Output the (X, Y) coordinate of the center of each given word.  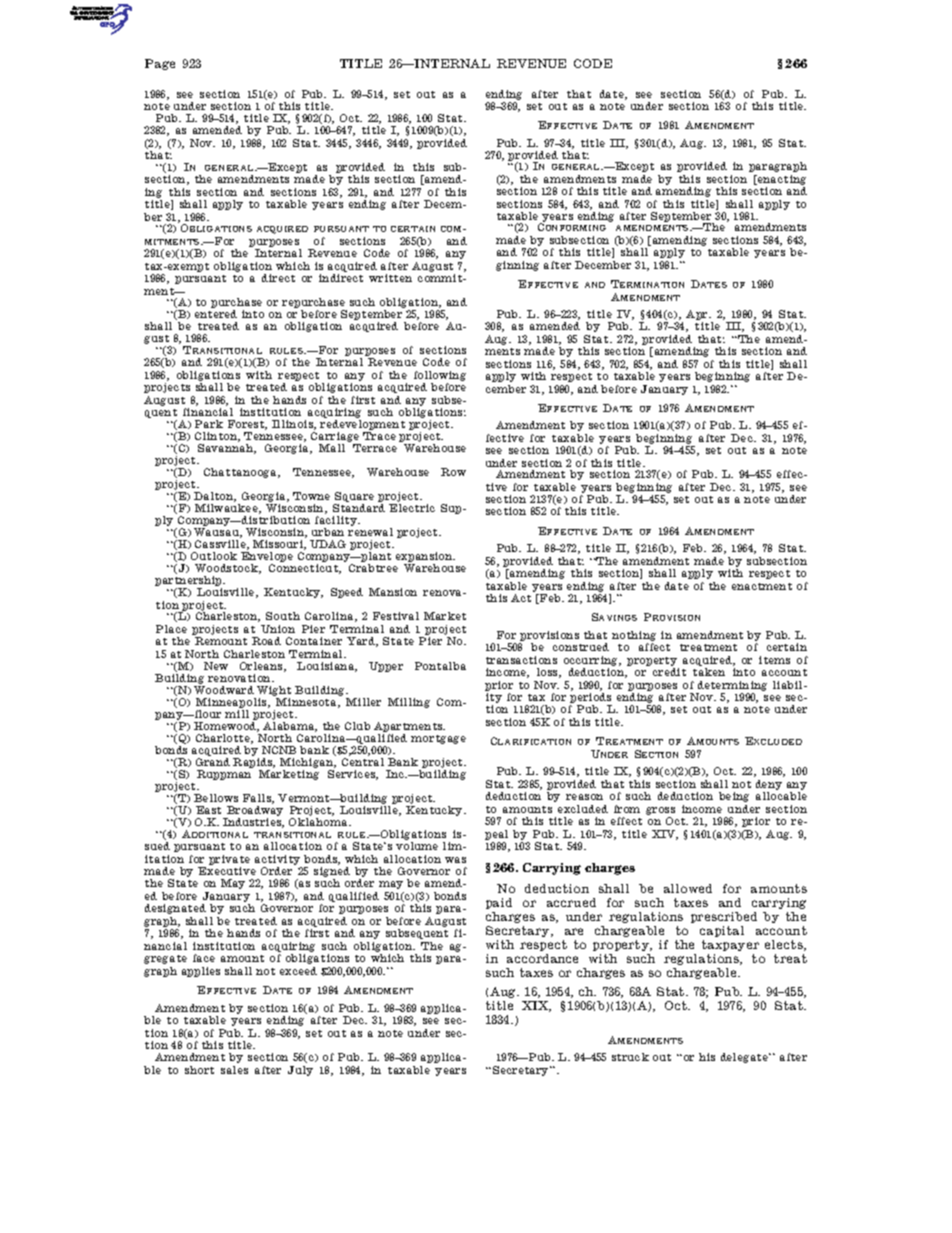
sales (234, 1070)
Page (160, 64)
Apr (698, 316)
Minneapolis (232, 703)
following (440, 376)
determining (732, 686)
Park (209, 424)
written (390, 278)
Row (453, 472)
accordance (542, 958)
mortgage (438, 739)
